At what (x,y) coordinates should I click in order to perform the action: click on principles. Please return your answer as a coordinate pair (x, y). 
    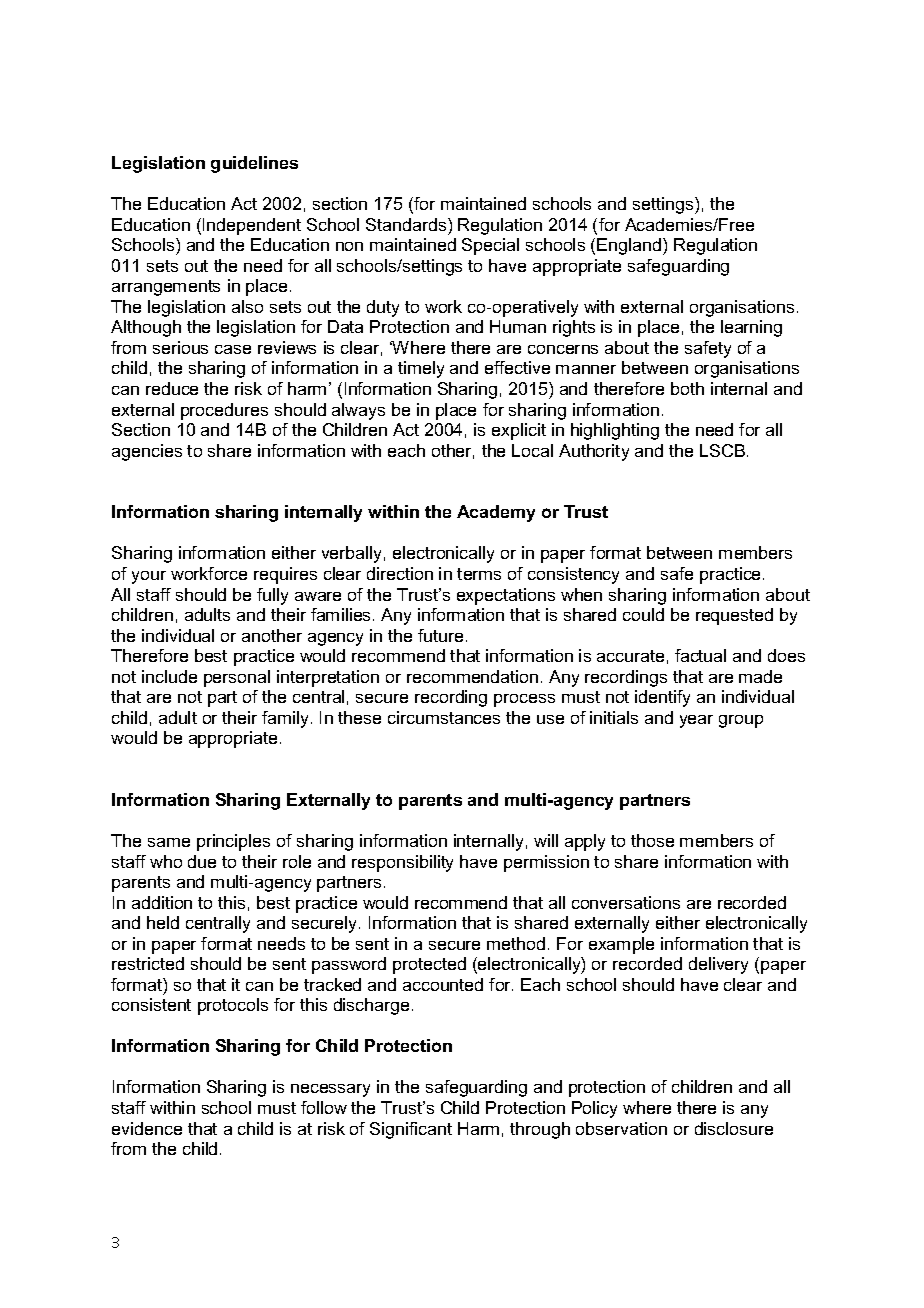
    Looking at the image, I should click on (233, 842).
